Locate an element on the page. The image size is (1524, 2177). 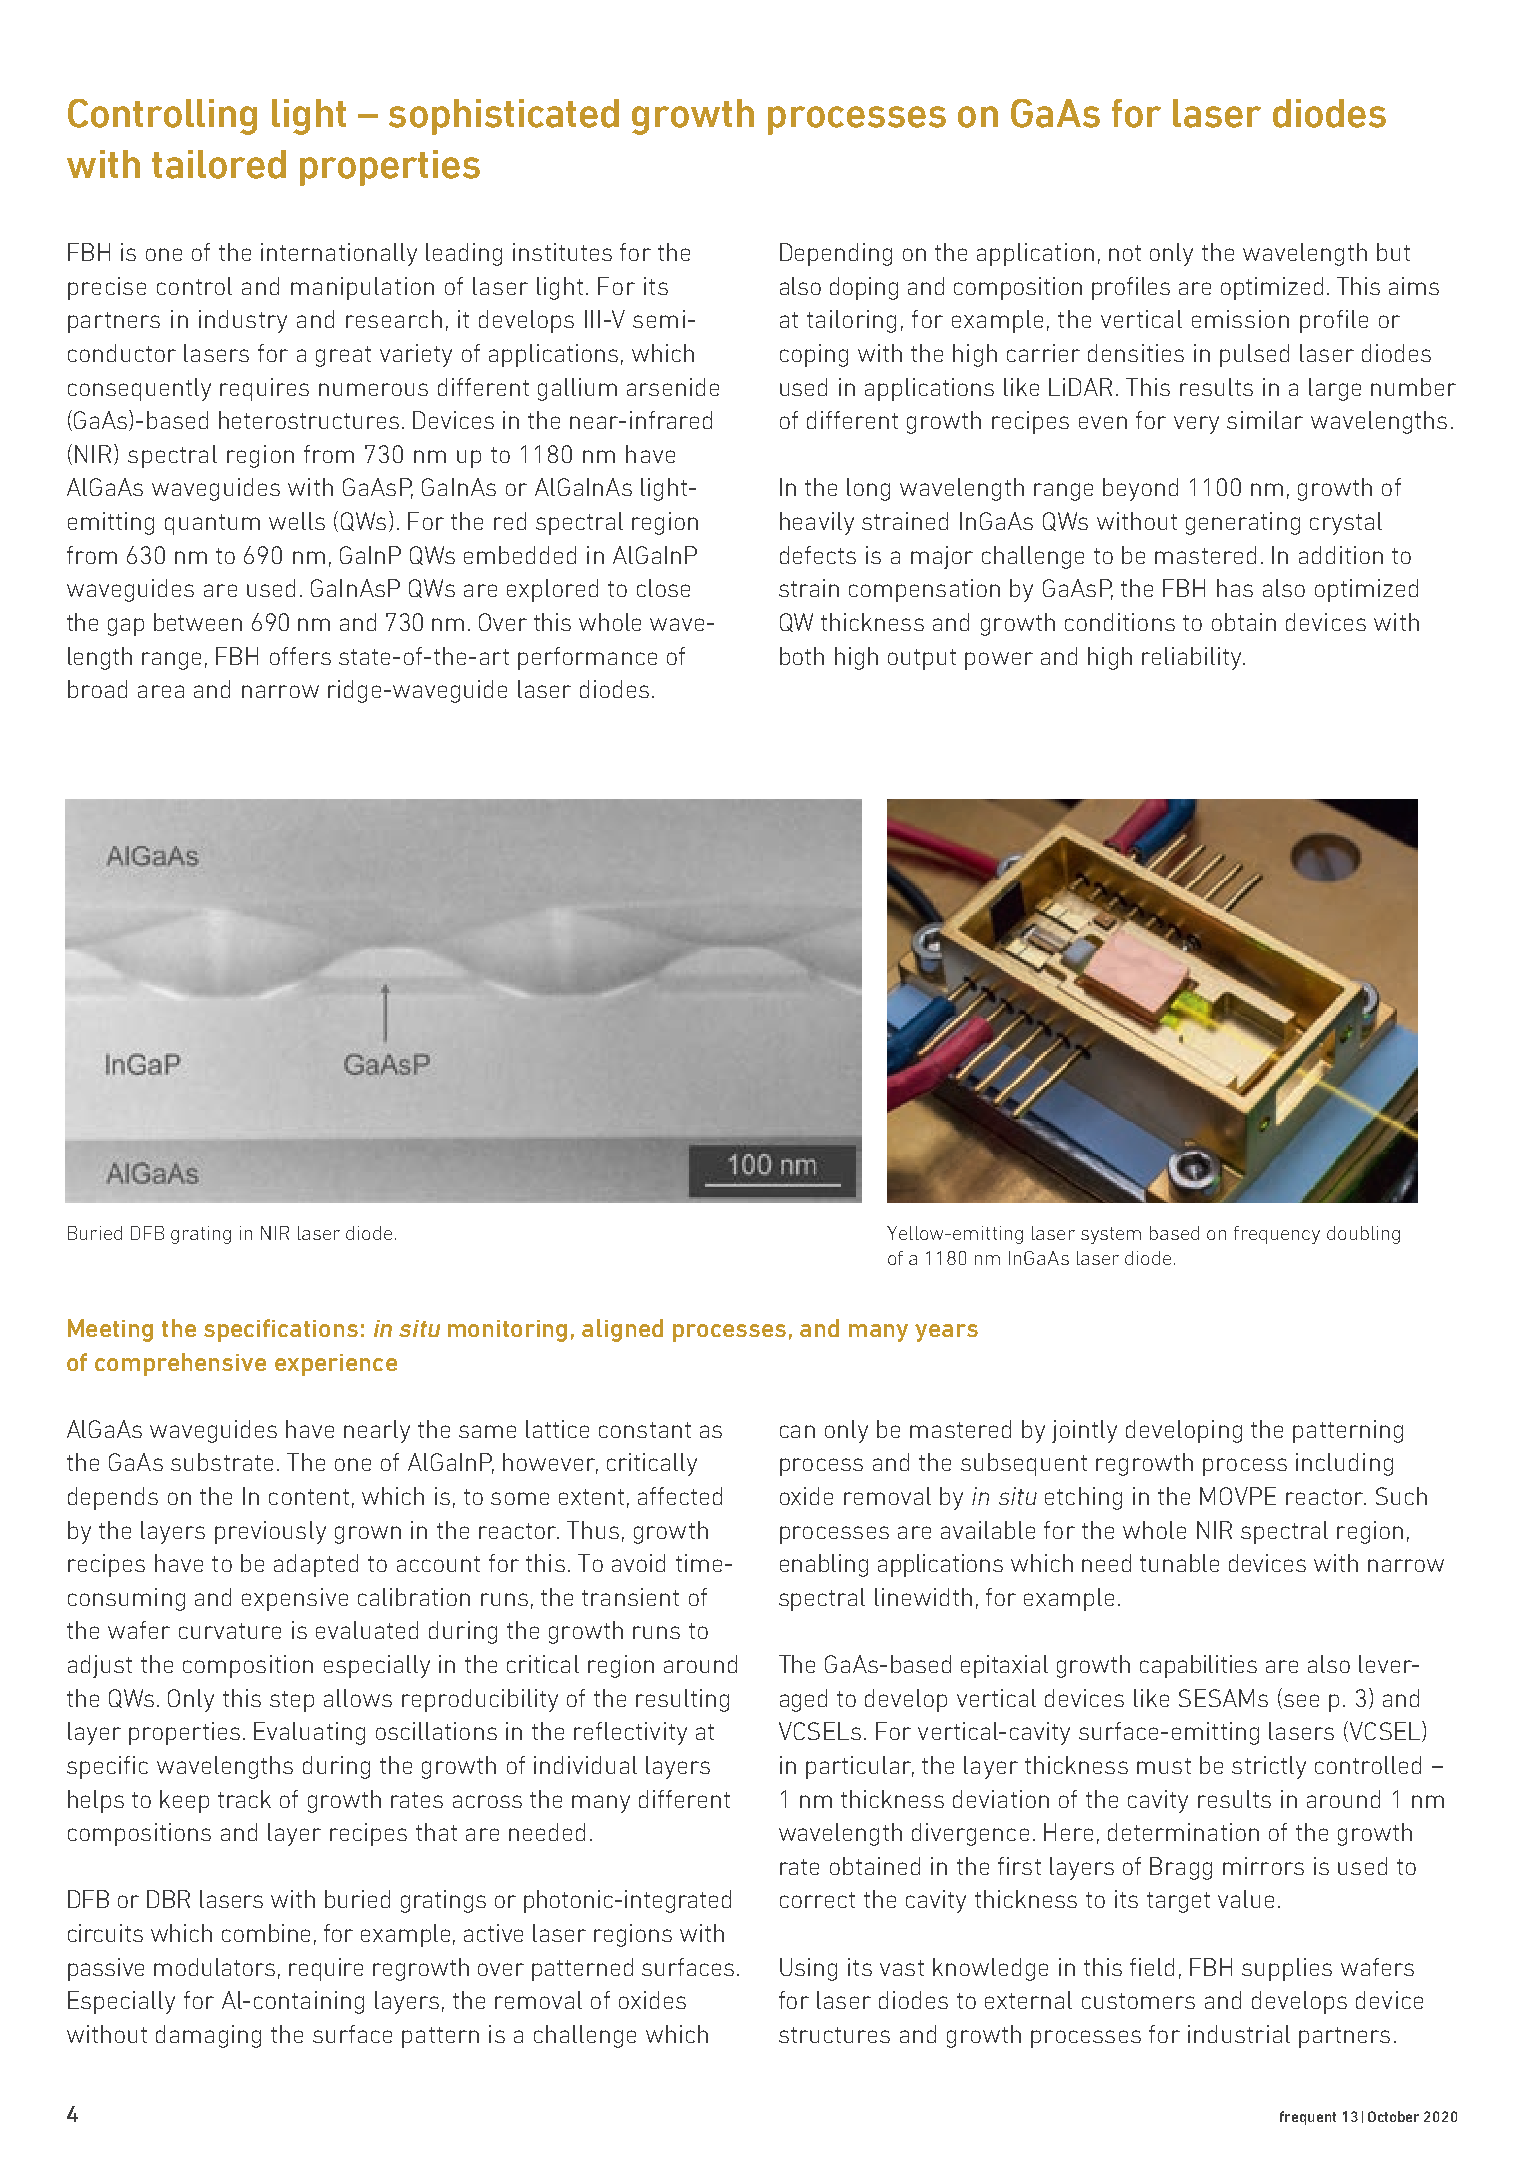
Meeting is located at coordinates (110, 1330).
